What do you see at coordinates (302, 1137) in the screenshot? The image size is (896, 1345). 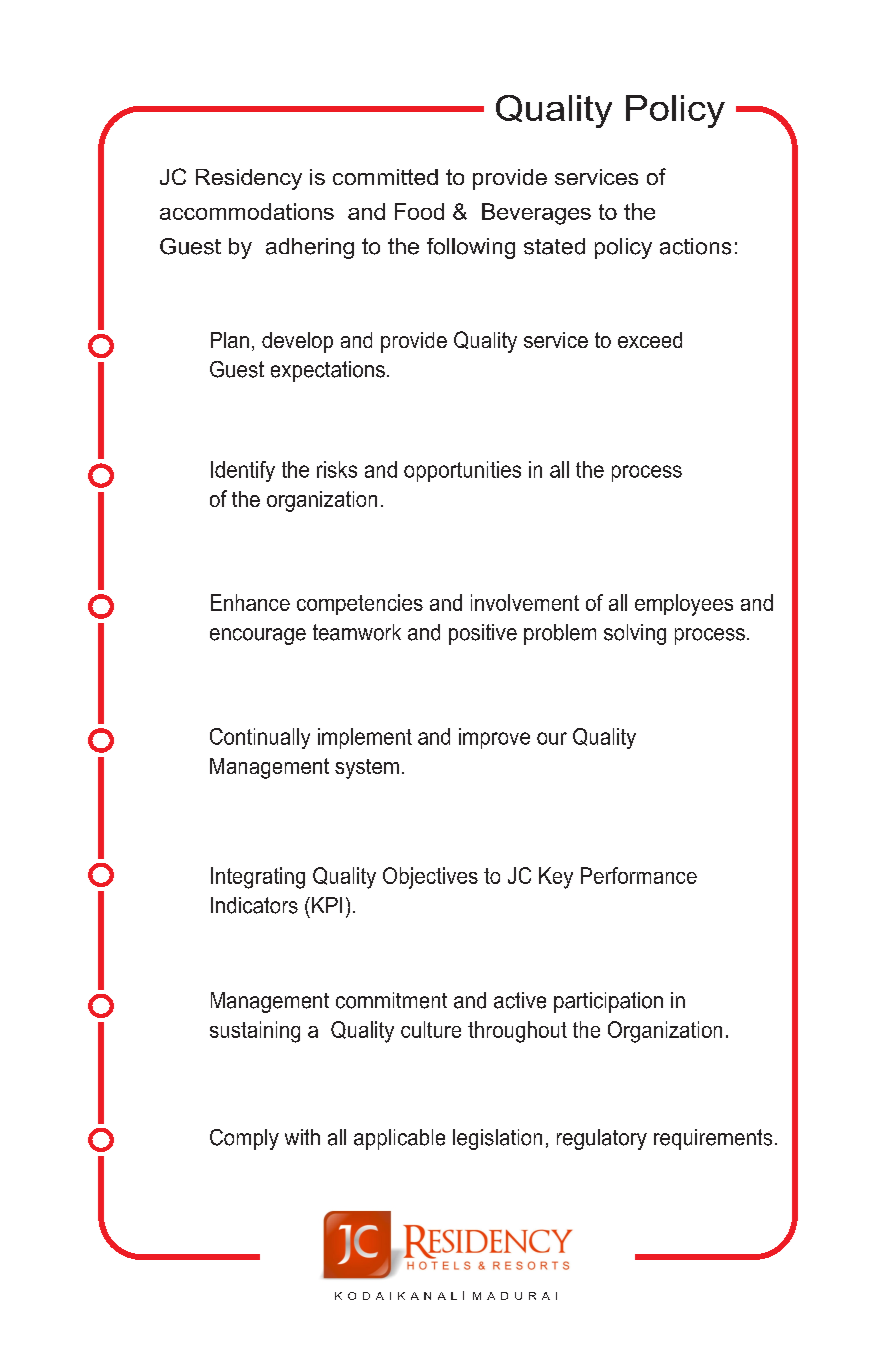 I see `with` at bounding box center [302, 1137].
